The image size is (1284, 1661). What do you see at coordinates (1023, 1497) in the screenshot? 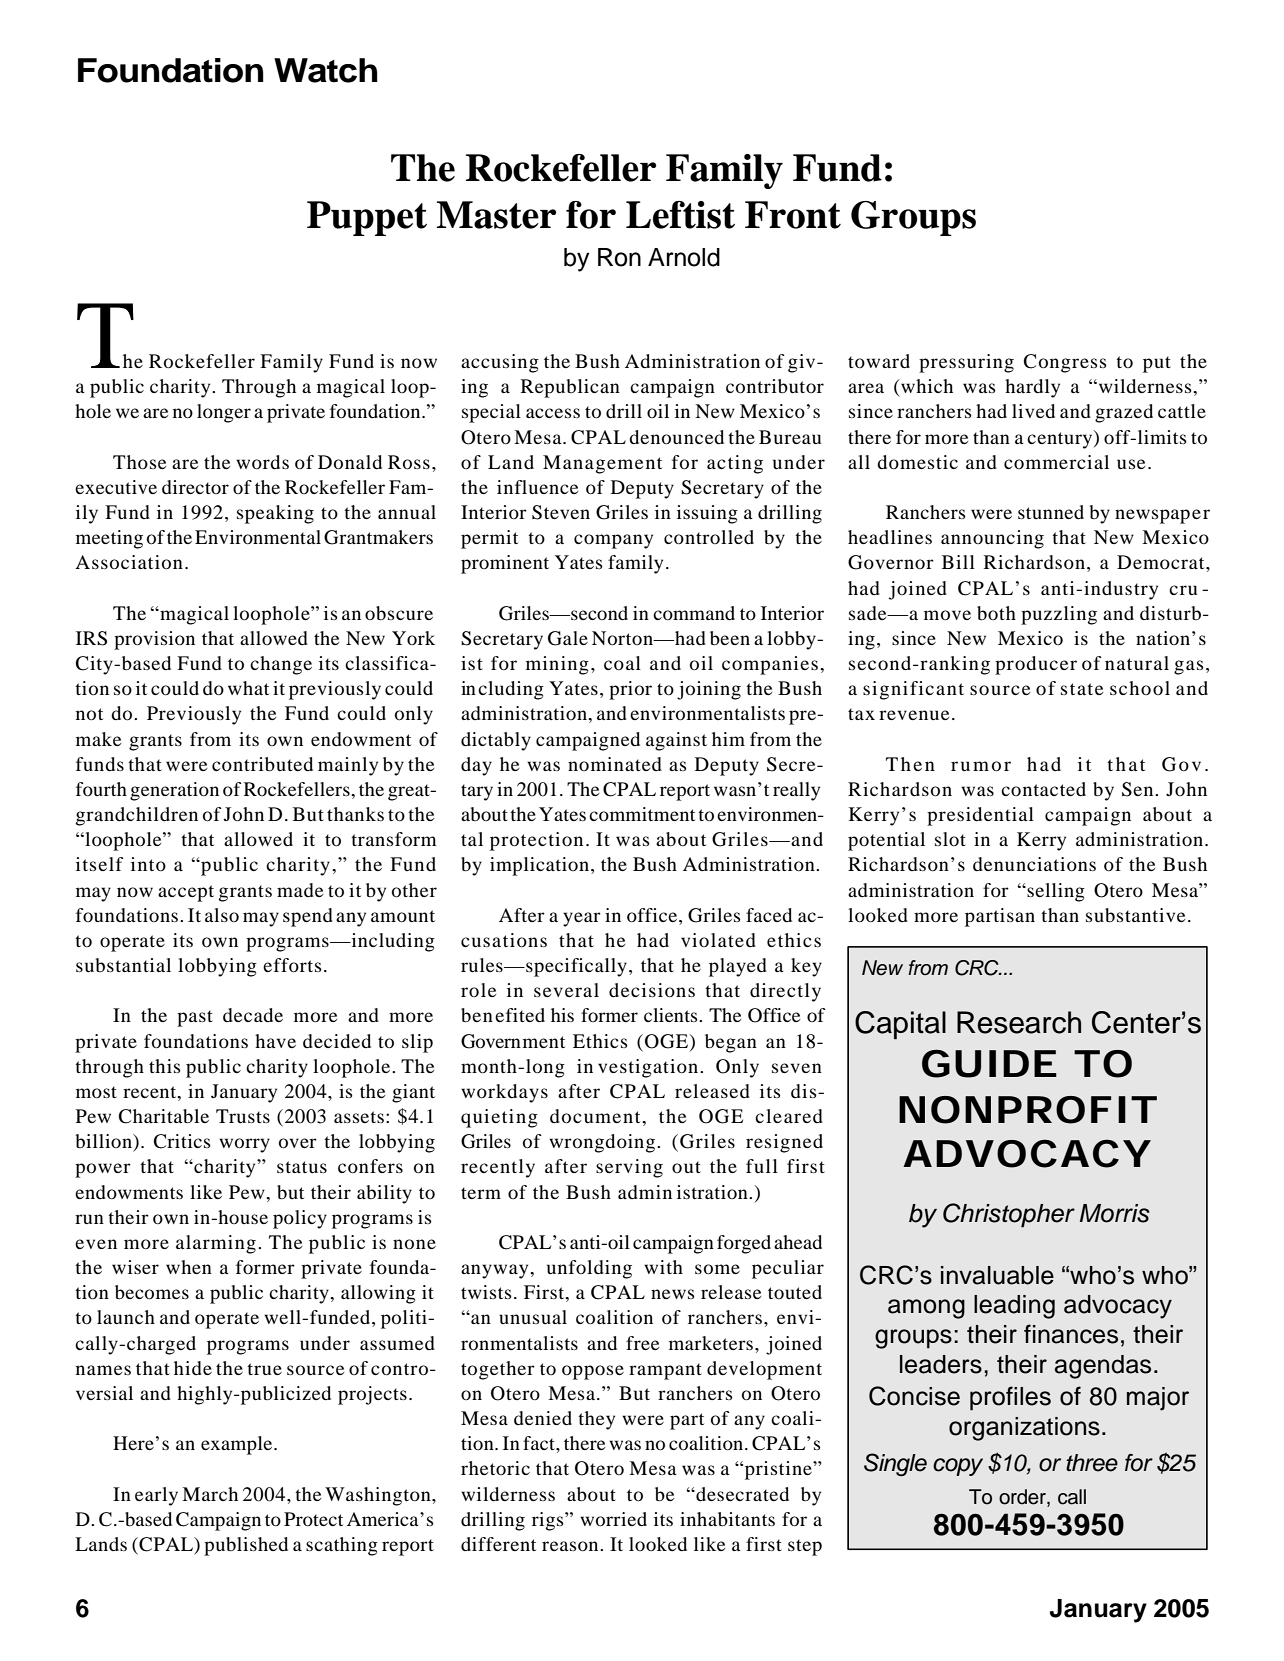
I see `order` at bounding box center [1023, 1497].
